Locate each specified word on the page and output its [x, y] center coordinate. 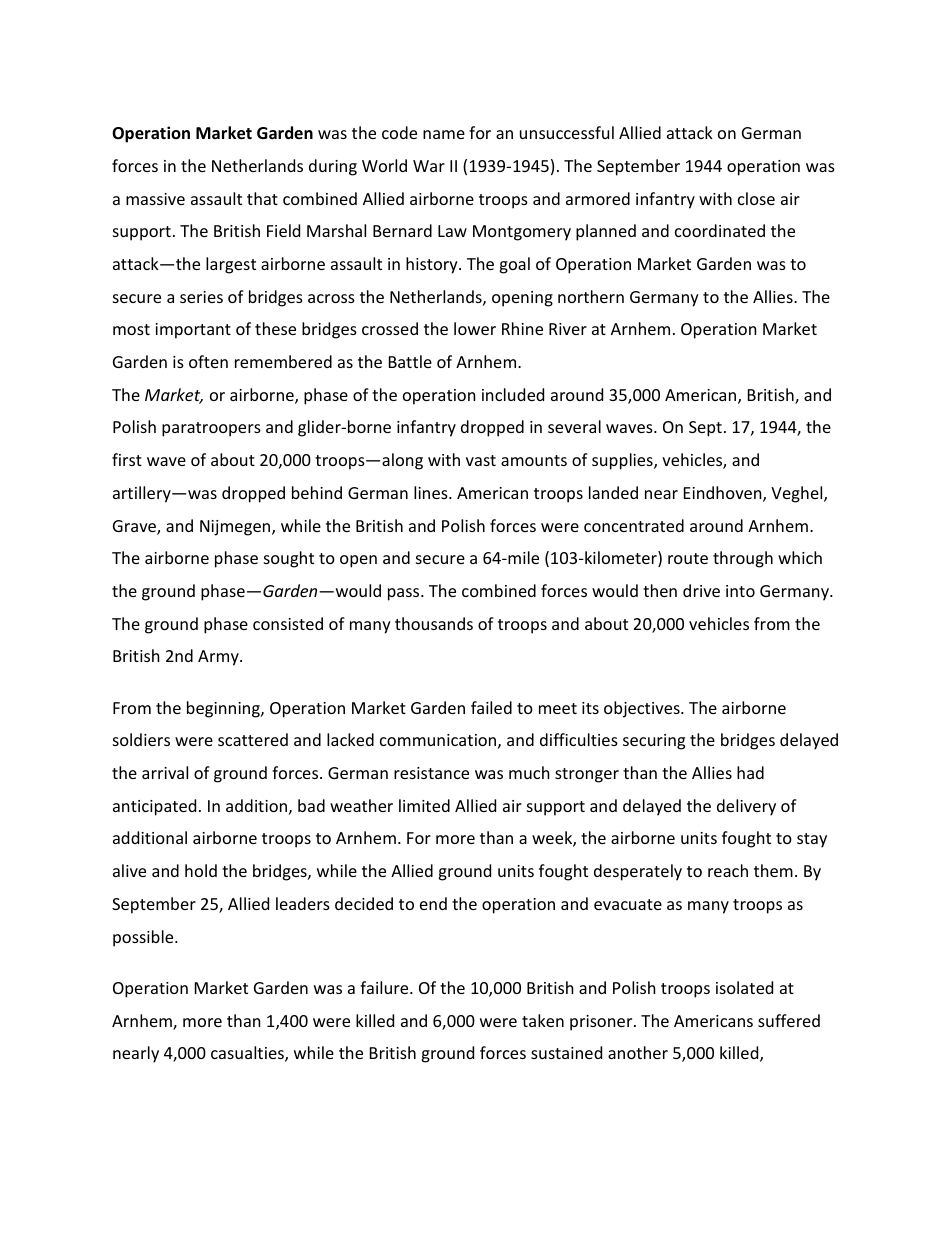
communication [438, 740]
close [756, 198]
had [750, 772]
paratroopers [211, 429]
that [262, 198]
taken [543, 1020]
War [429, 166]
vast [481, 460]
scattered [253, 739]
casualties [248, 1054]
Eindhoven [724, 494]
